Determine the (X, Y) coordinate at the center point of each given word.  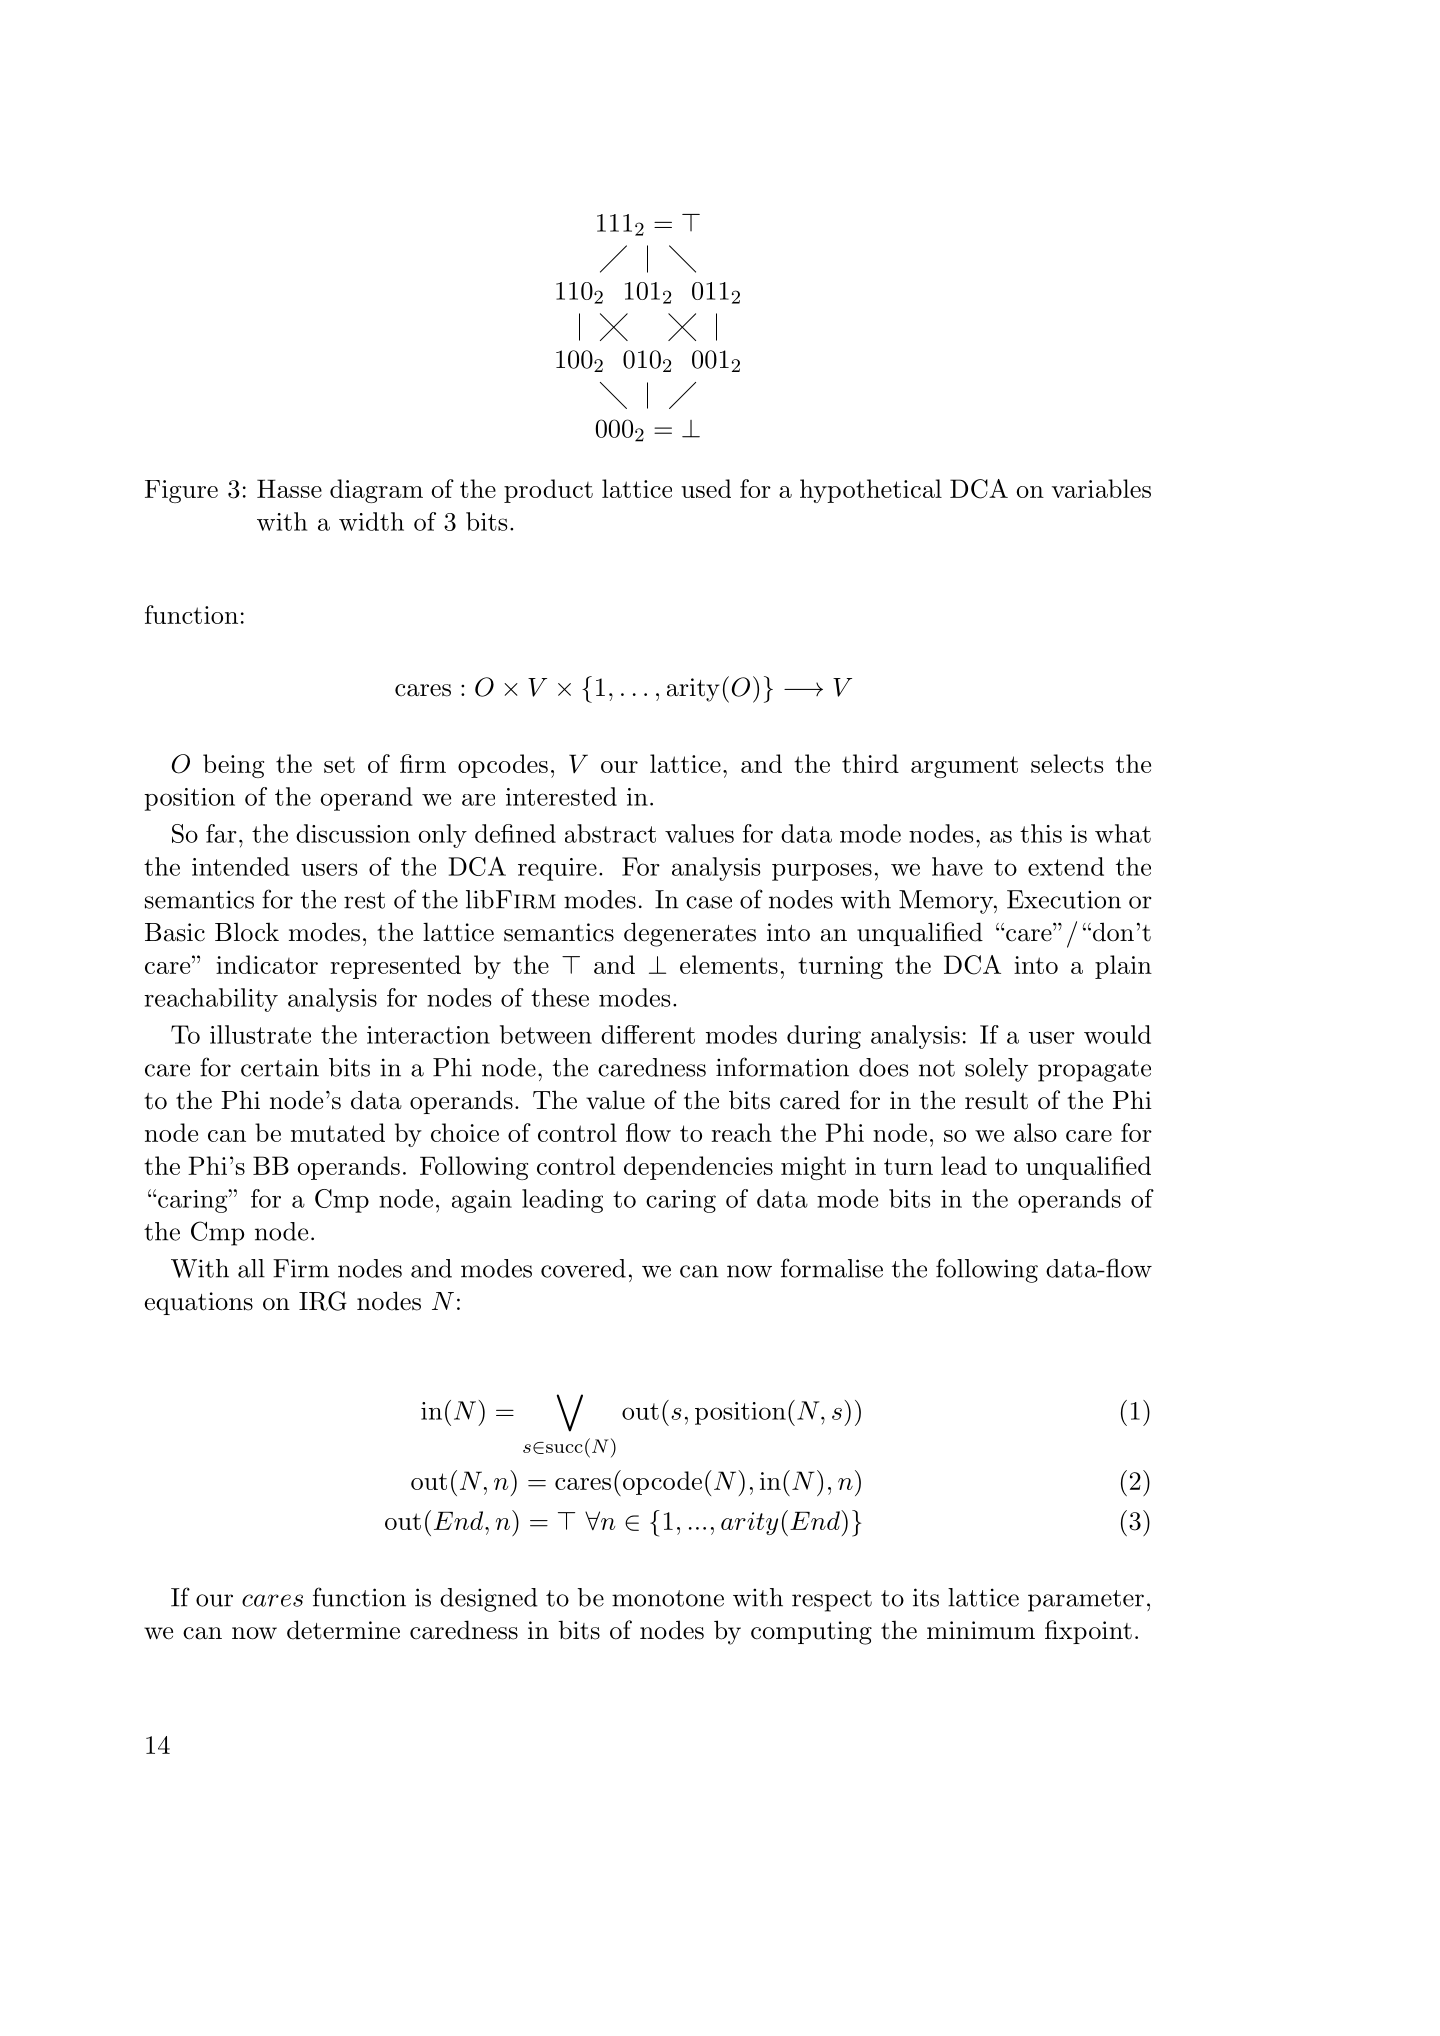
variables (1101, 488)
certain (280, 1067)
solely (996, 1070)
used (706, 488)
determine (343, 1630)
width (371, 521)
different (648, 1034)
